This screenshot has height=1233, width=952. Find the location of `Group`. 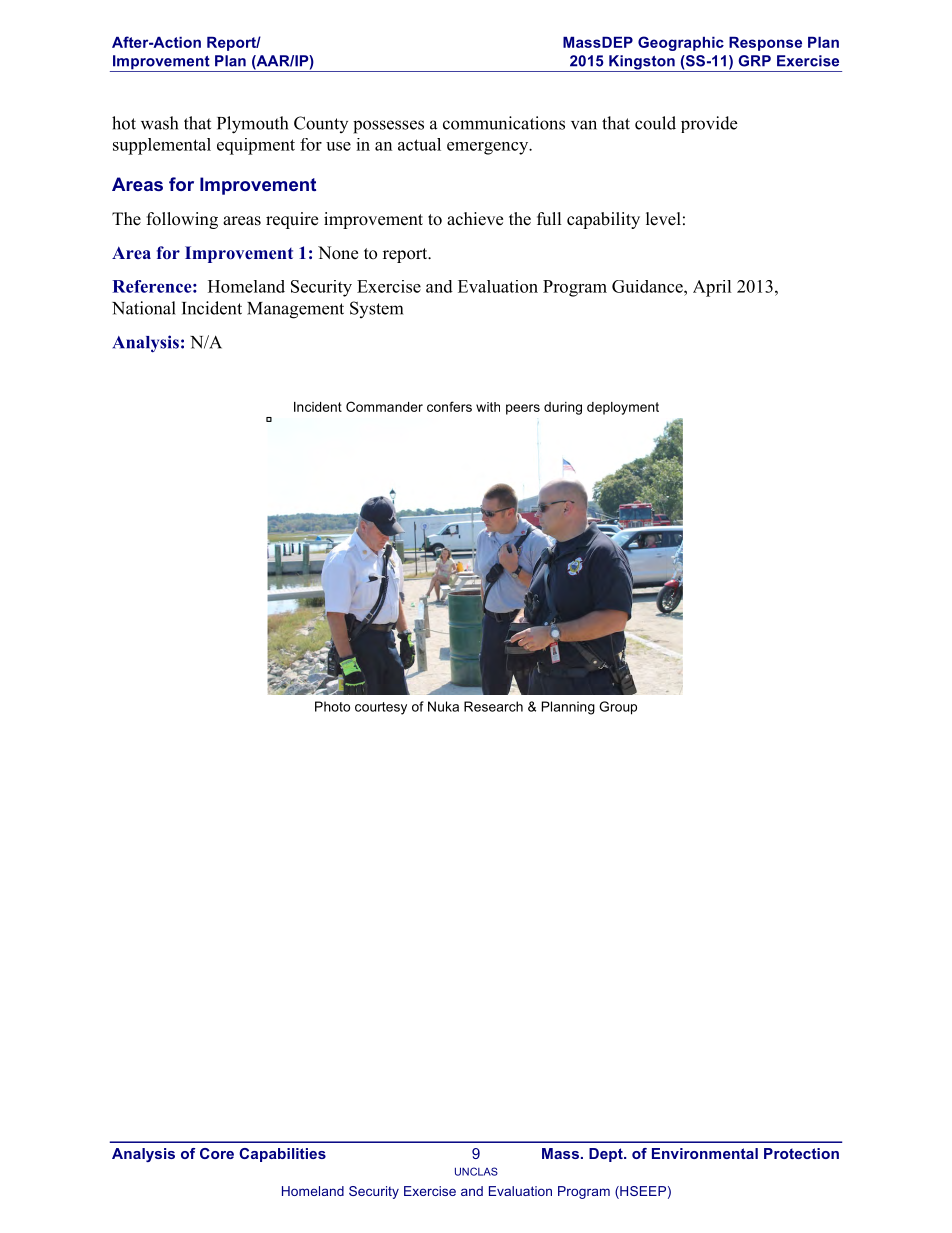

Group is located at coordinates (618, 708).
